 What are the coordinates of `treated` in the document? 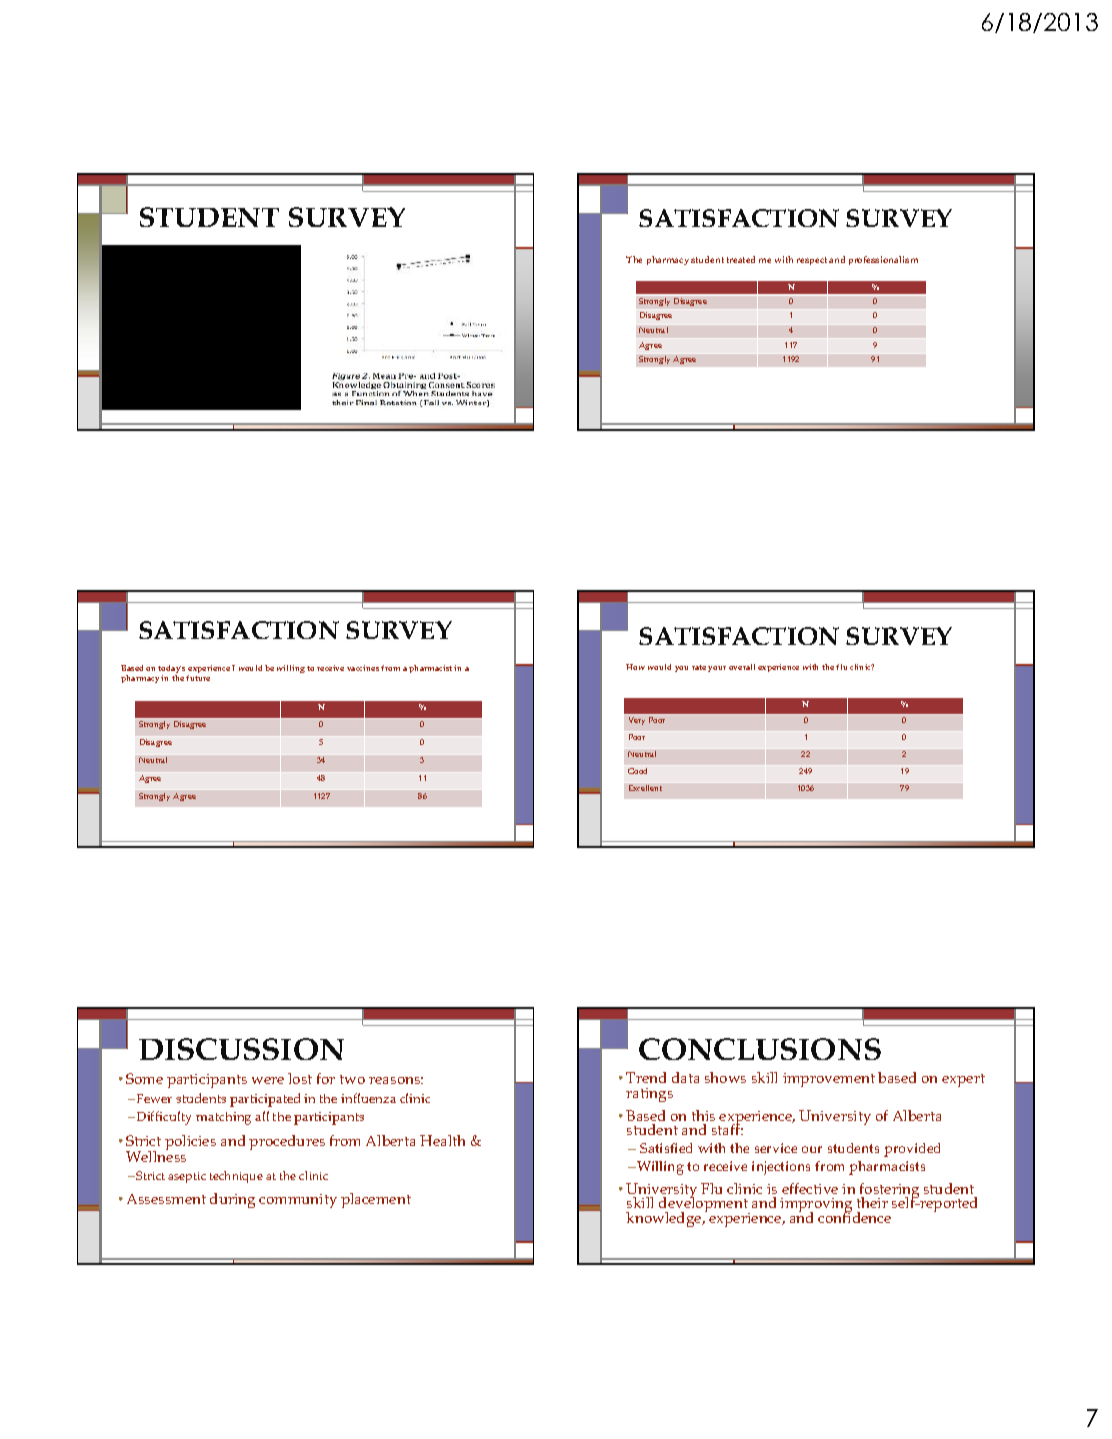 It's located at (741, 259).
